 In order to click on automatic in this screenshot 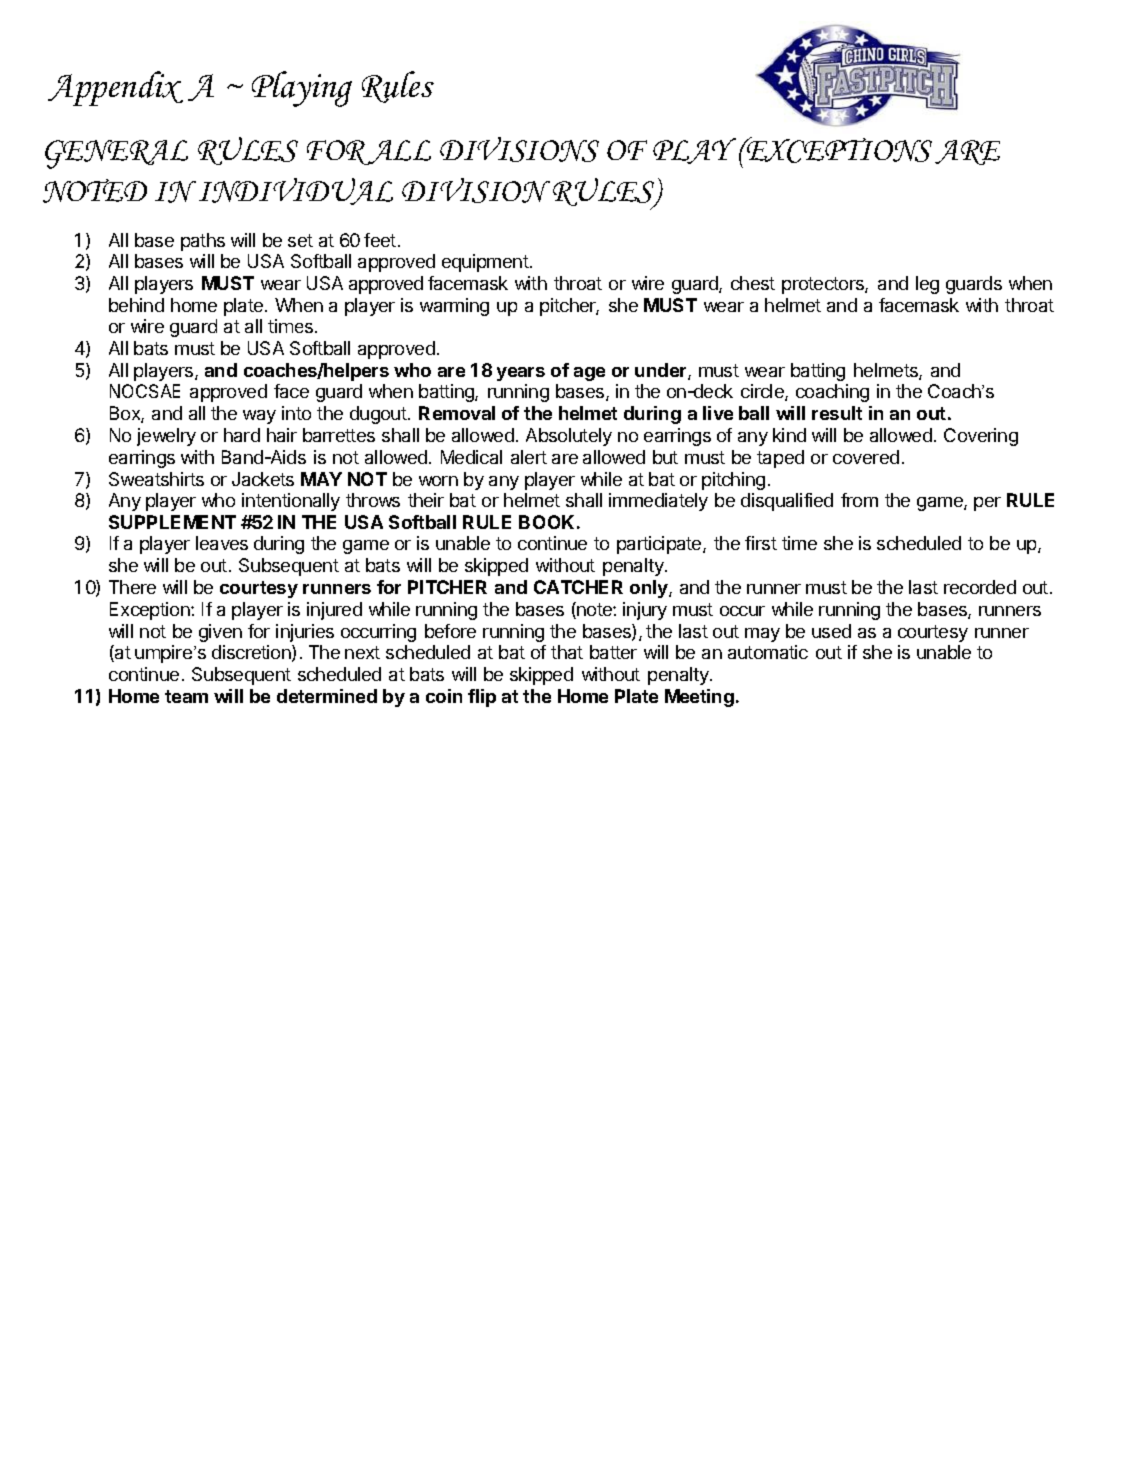, I will do `click(768, 652)`.
